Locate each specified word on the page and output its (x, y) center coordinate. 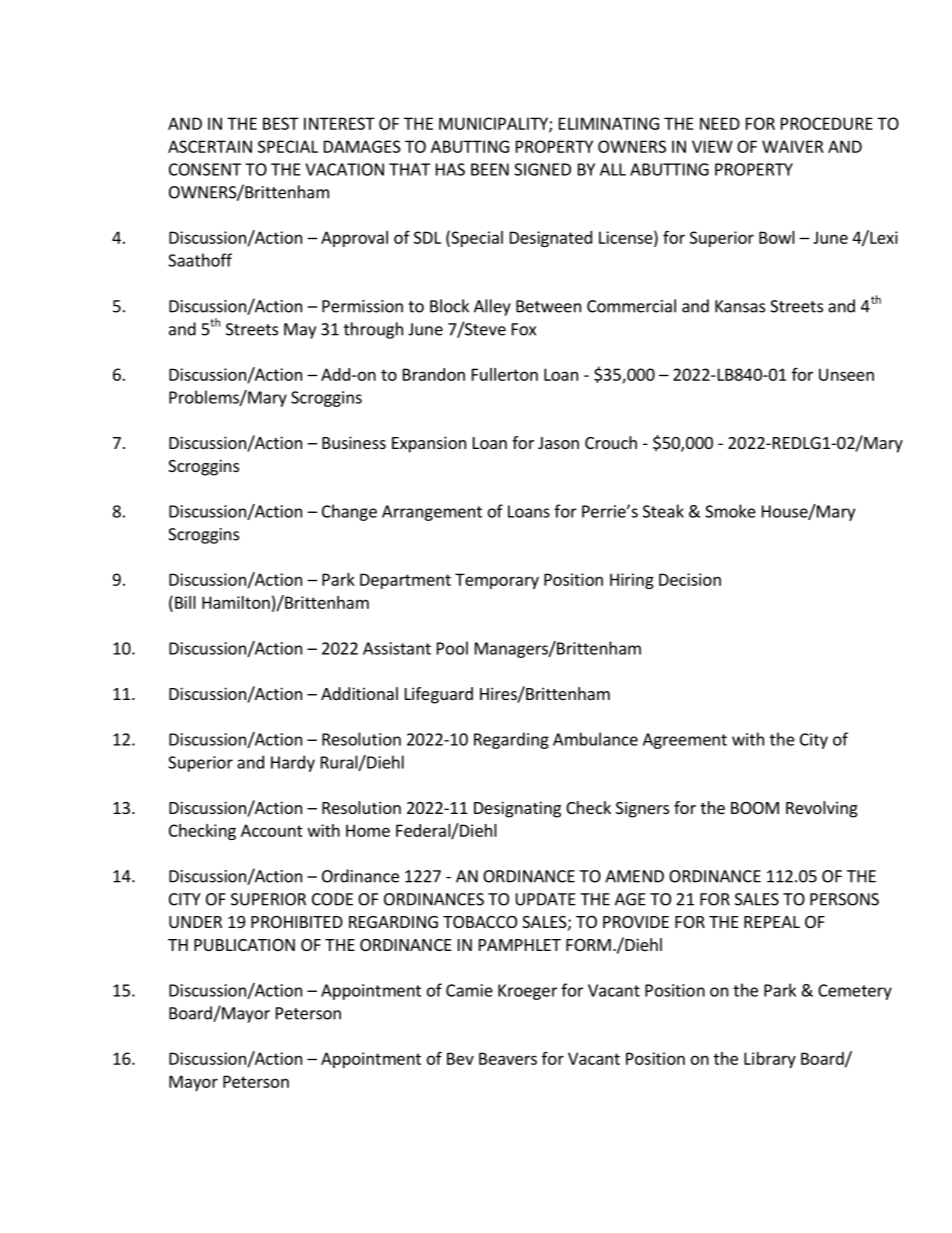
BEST (281, 123)
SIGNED (542, 169)
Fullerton (505, 374)
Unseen (846, 374)
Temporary (497, 581)
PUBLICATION (244, 945)
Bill (185, 602)
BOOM (755, 808)
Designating (517, 809)
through (373, 330)
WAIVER (793, 146)
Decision (690, 579)
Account (272, 830)
